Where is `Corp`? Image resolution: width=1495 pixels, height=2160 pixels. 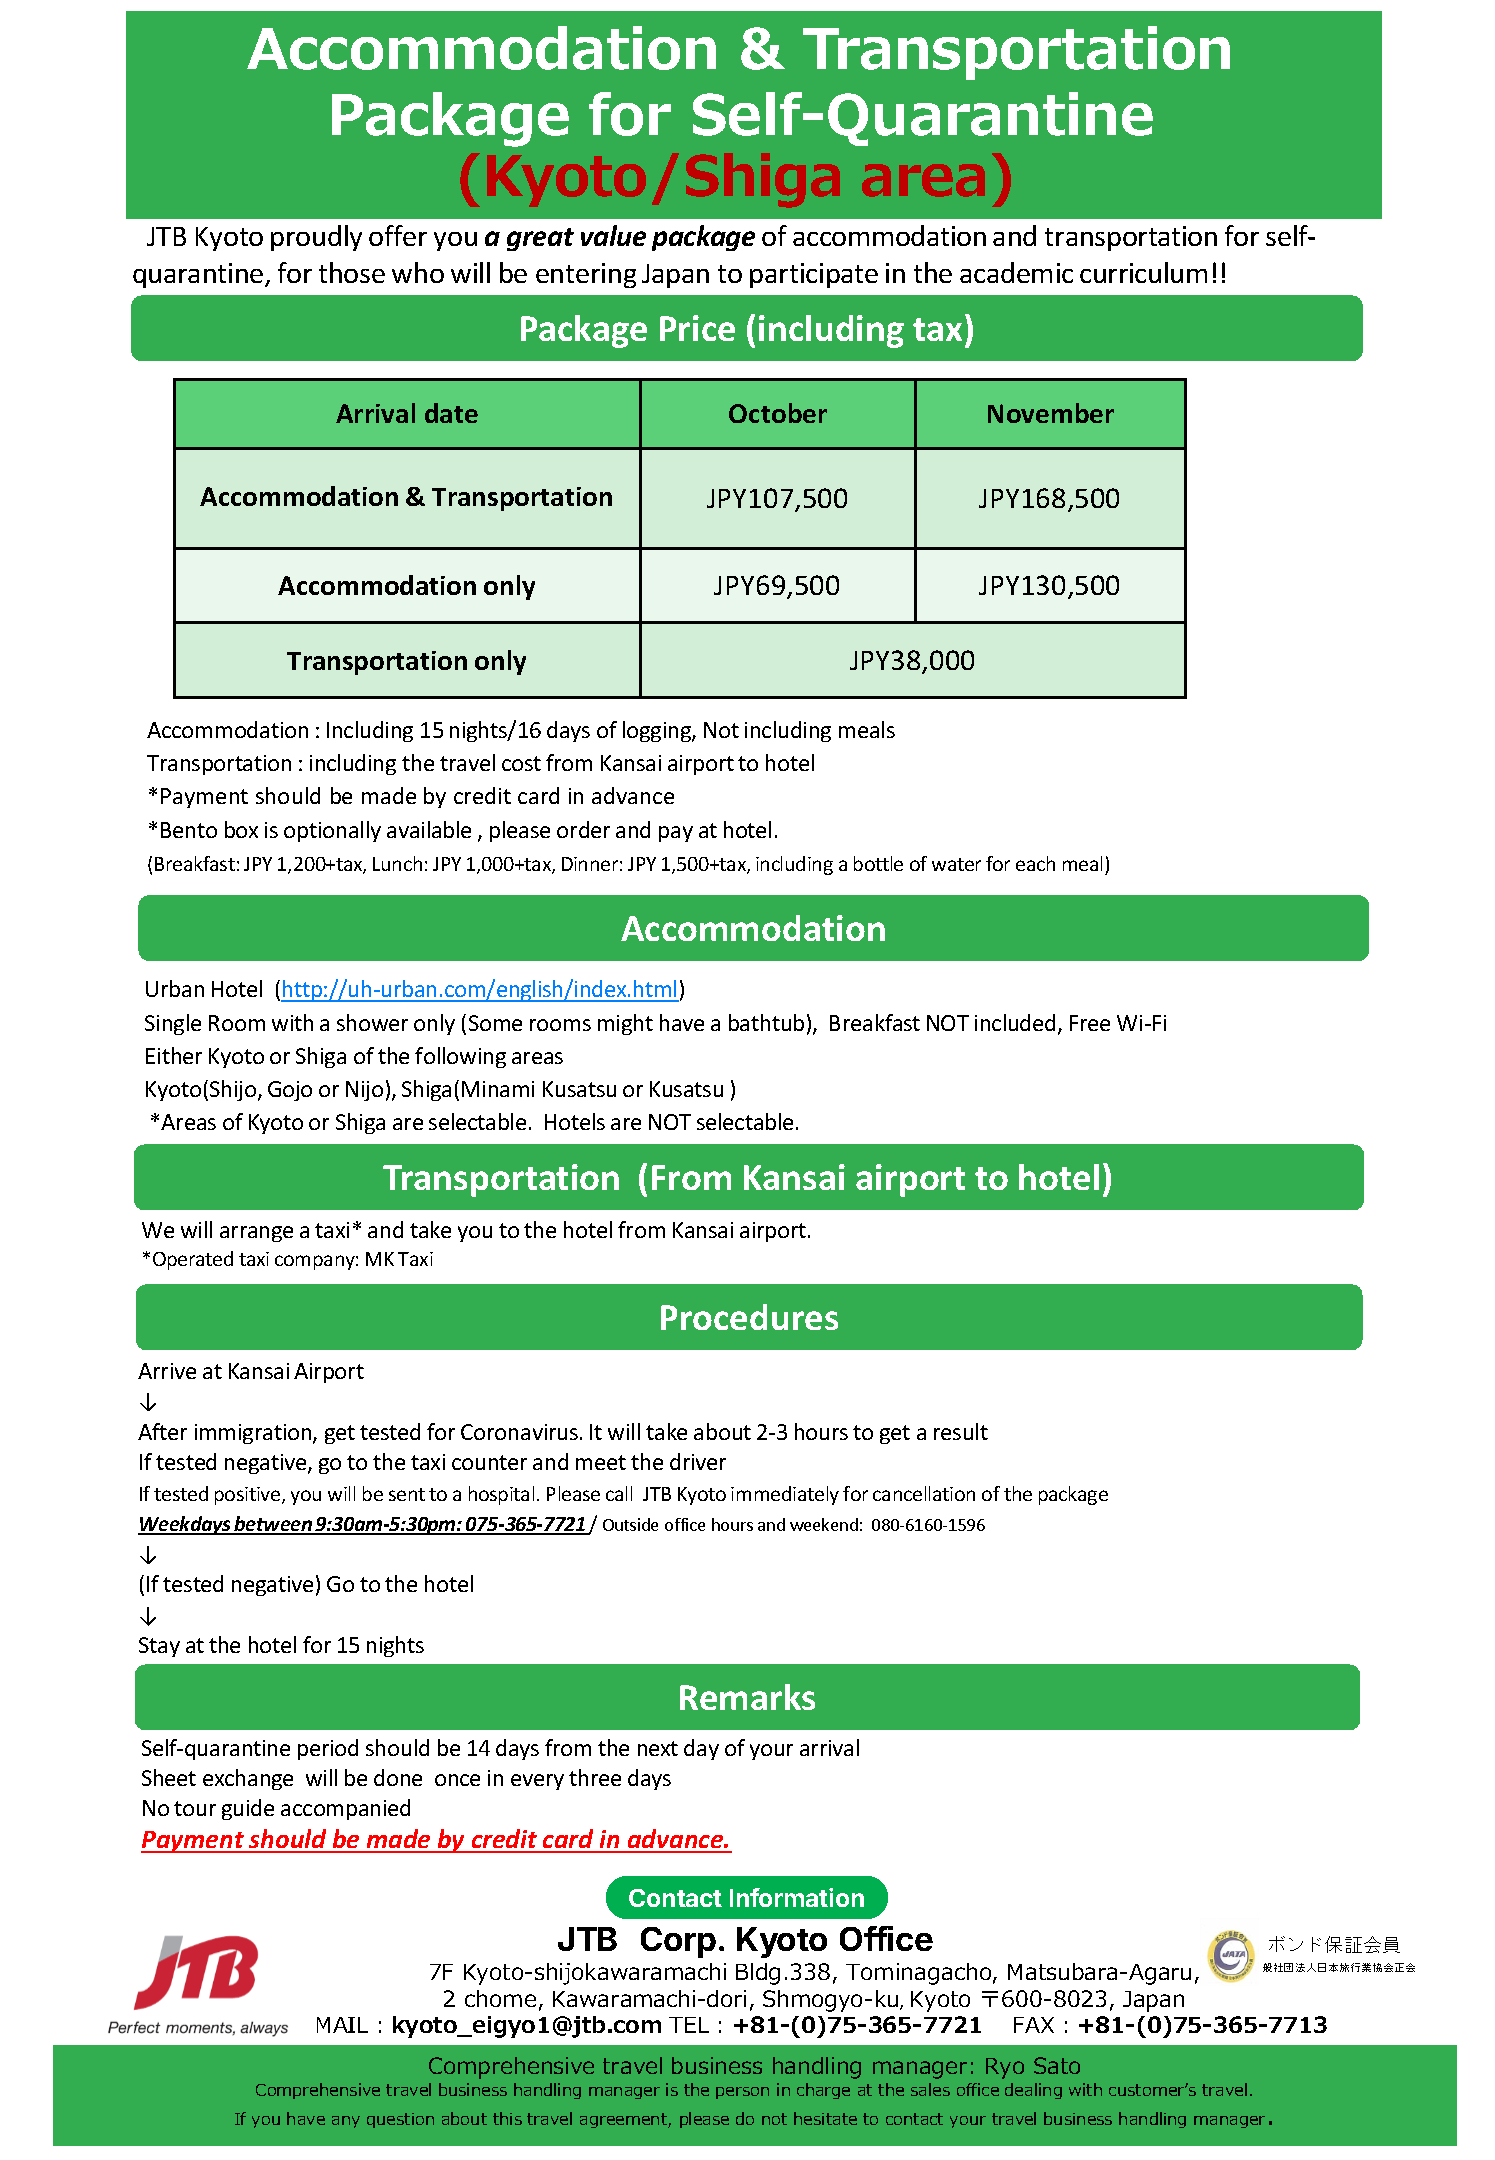 Corp is located at coordinates (678, 1942).
